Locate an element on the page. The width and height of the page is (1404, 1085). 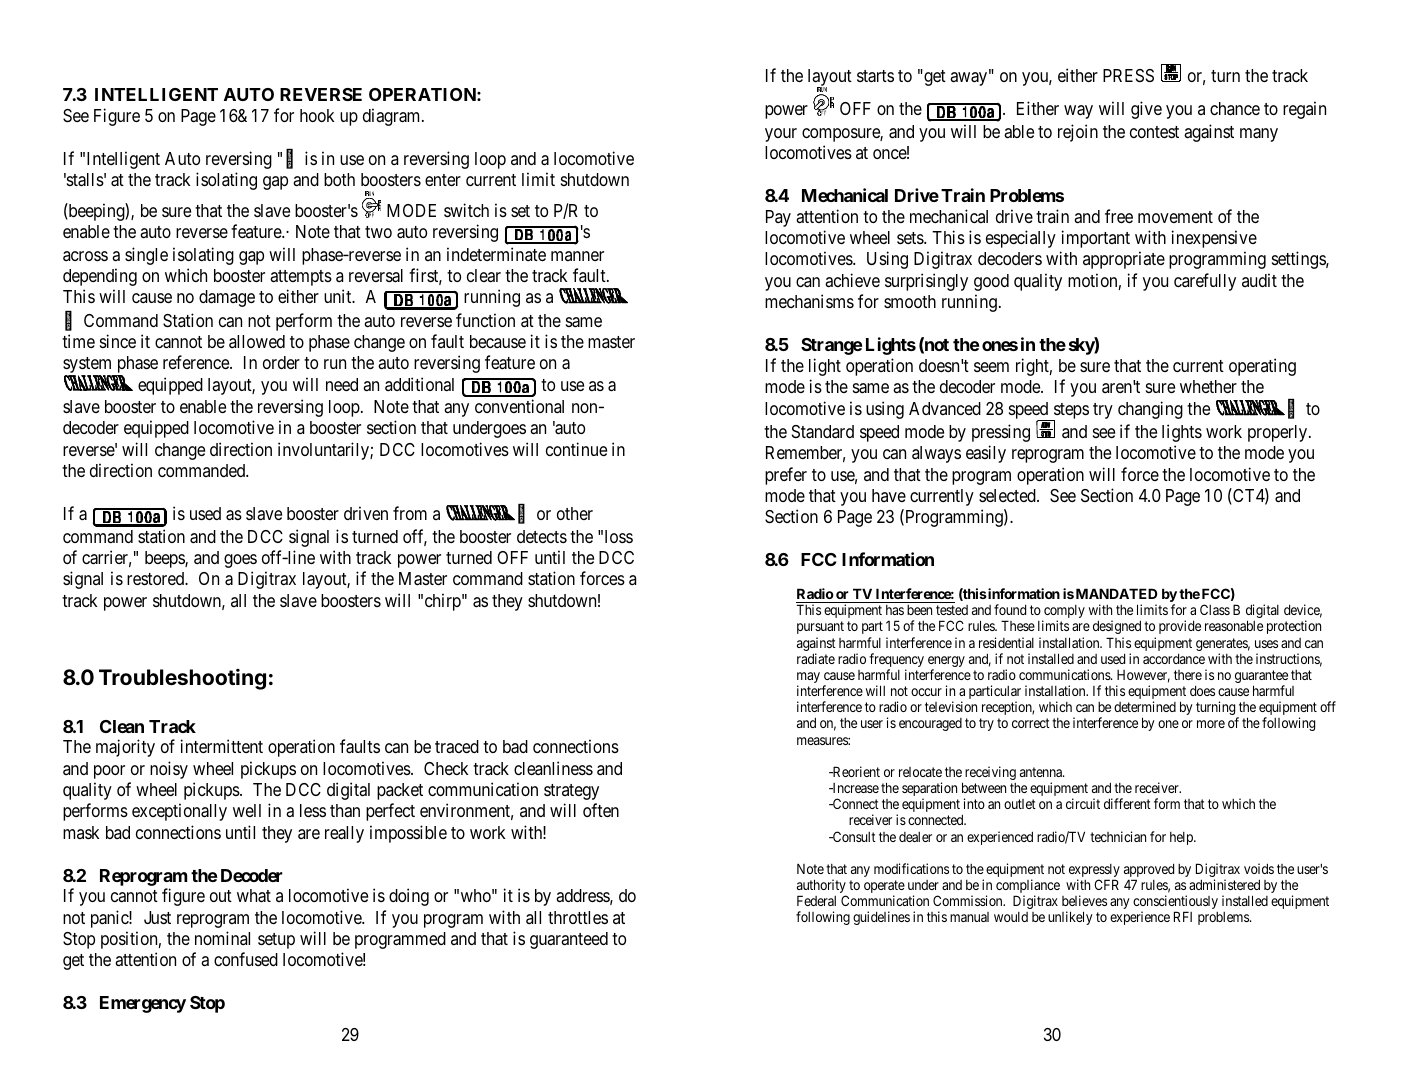
nominal is located at coordinates (222, 938).
